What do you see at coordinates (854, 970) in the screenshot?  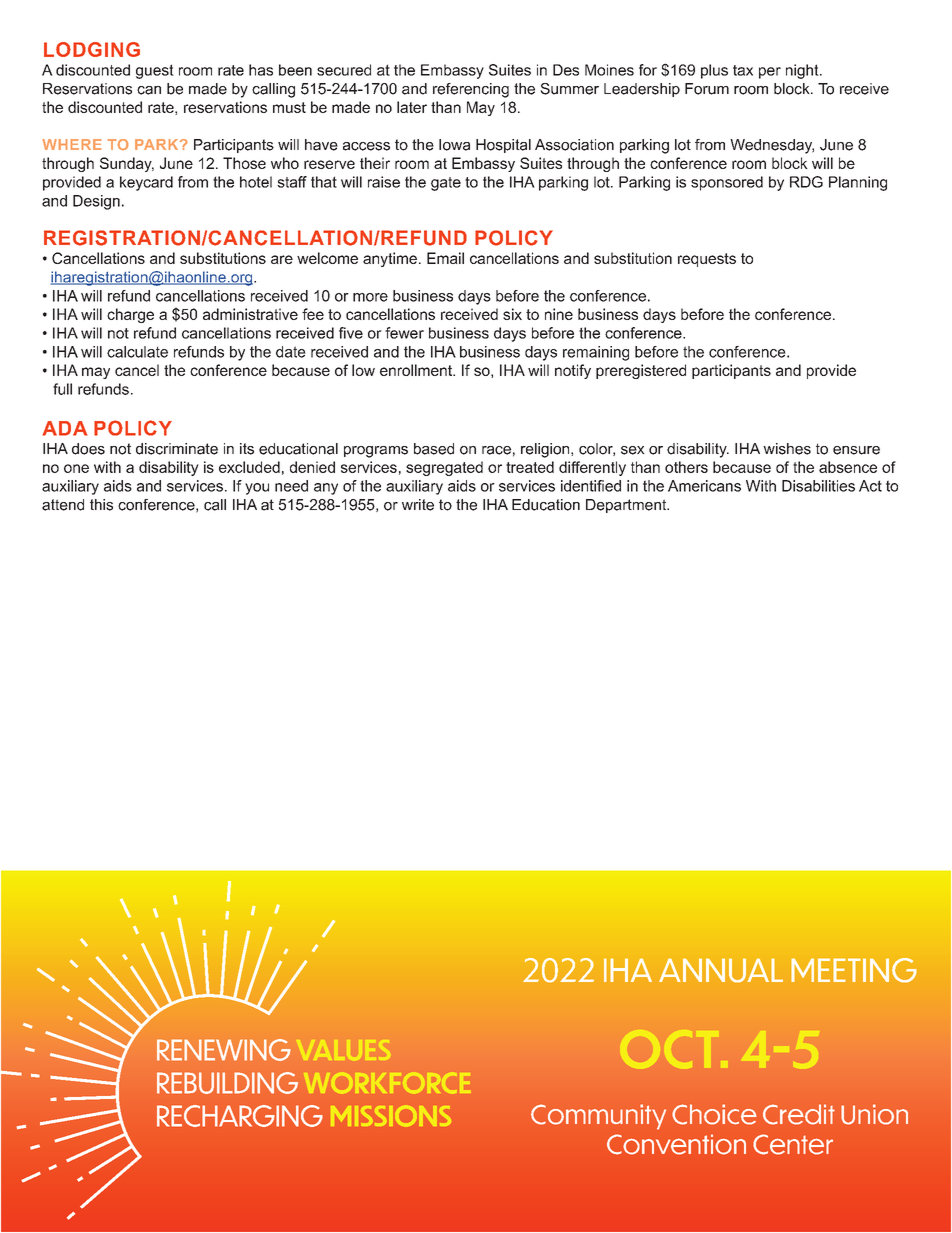 I see `MEETING` at bounding box center [854, 970].
